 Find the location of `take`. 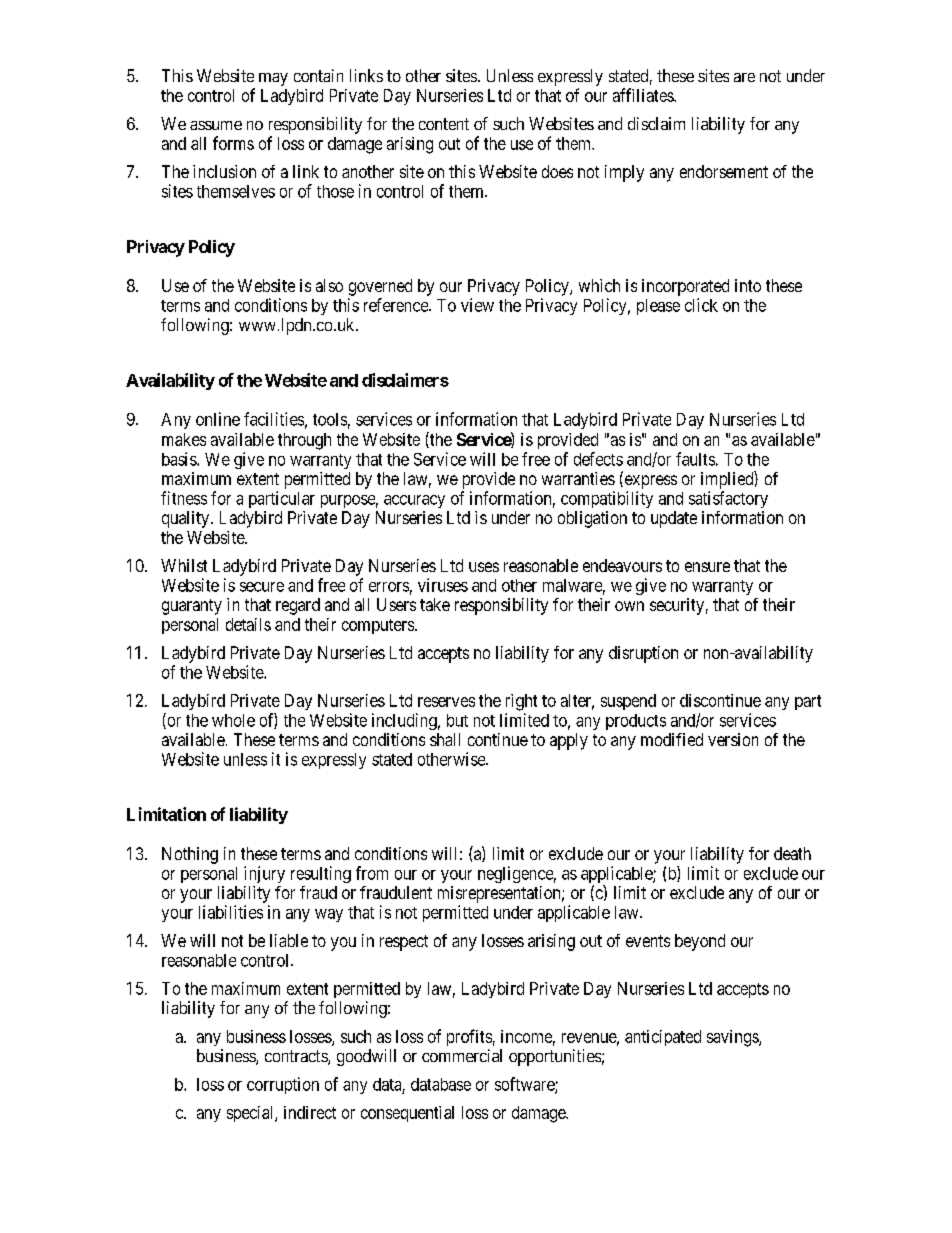

take is located at coordinates (435, 604).
